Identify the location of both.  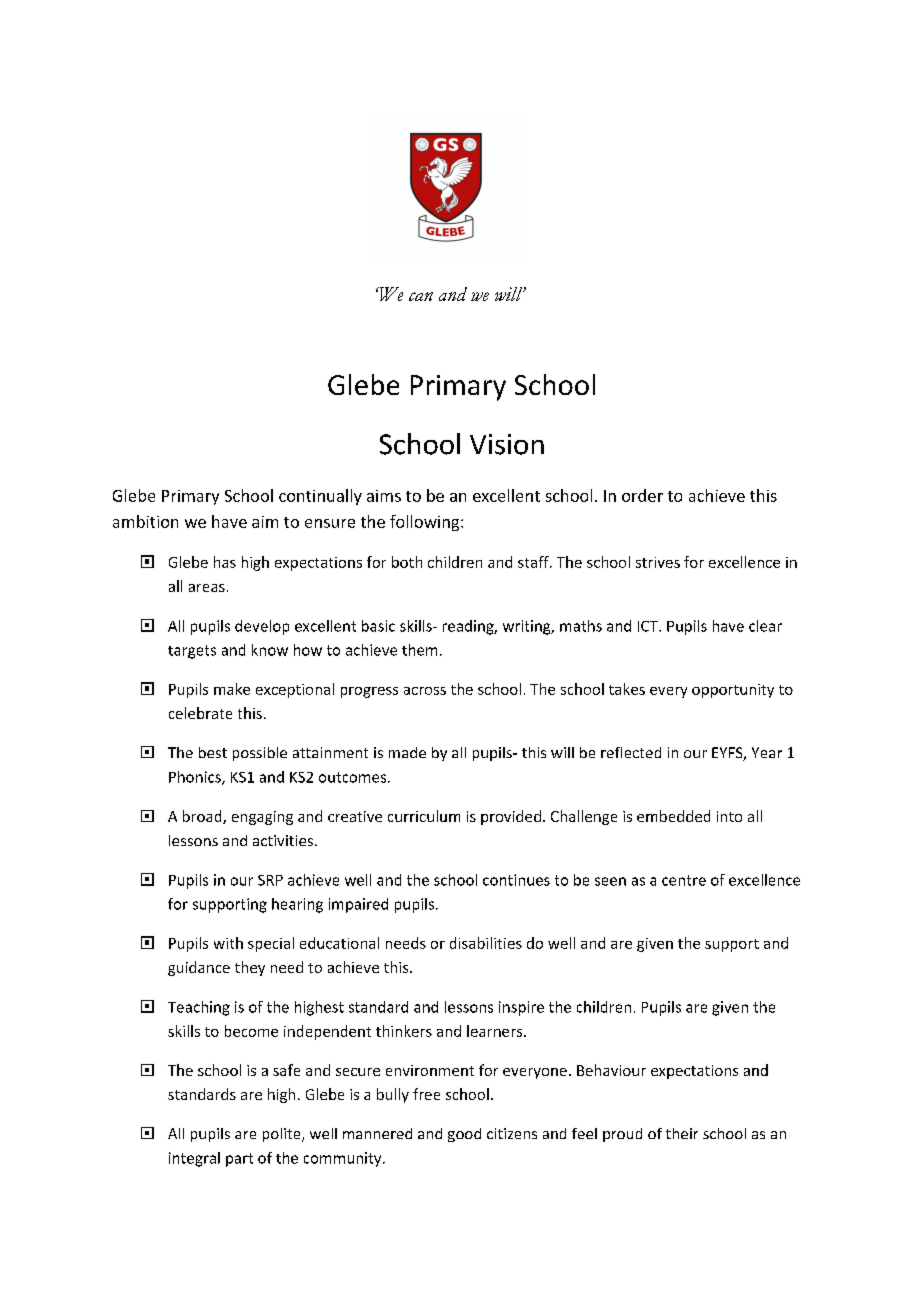
(407, 562).
